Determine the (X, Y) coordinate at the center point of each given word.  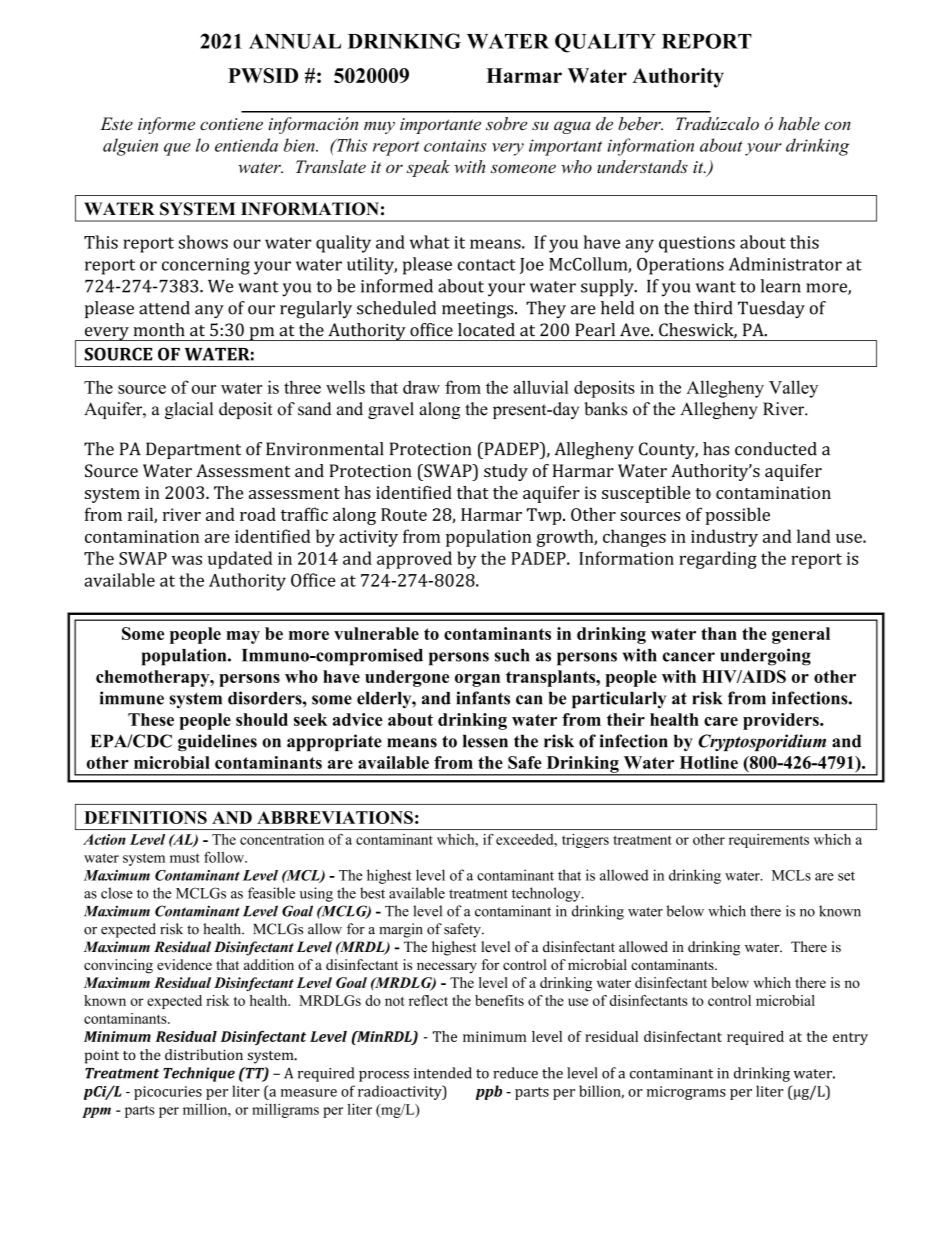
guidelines (217, 743)
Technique (199, 1074)
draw (421, 387)
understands (642, 166)
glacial (189, 410)
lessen (485, 741)
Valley (793, 389)
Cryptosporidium (762, 742)
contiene (231, 124)
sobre (506, 124)
